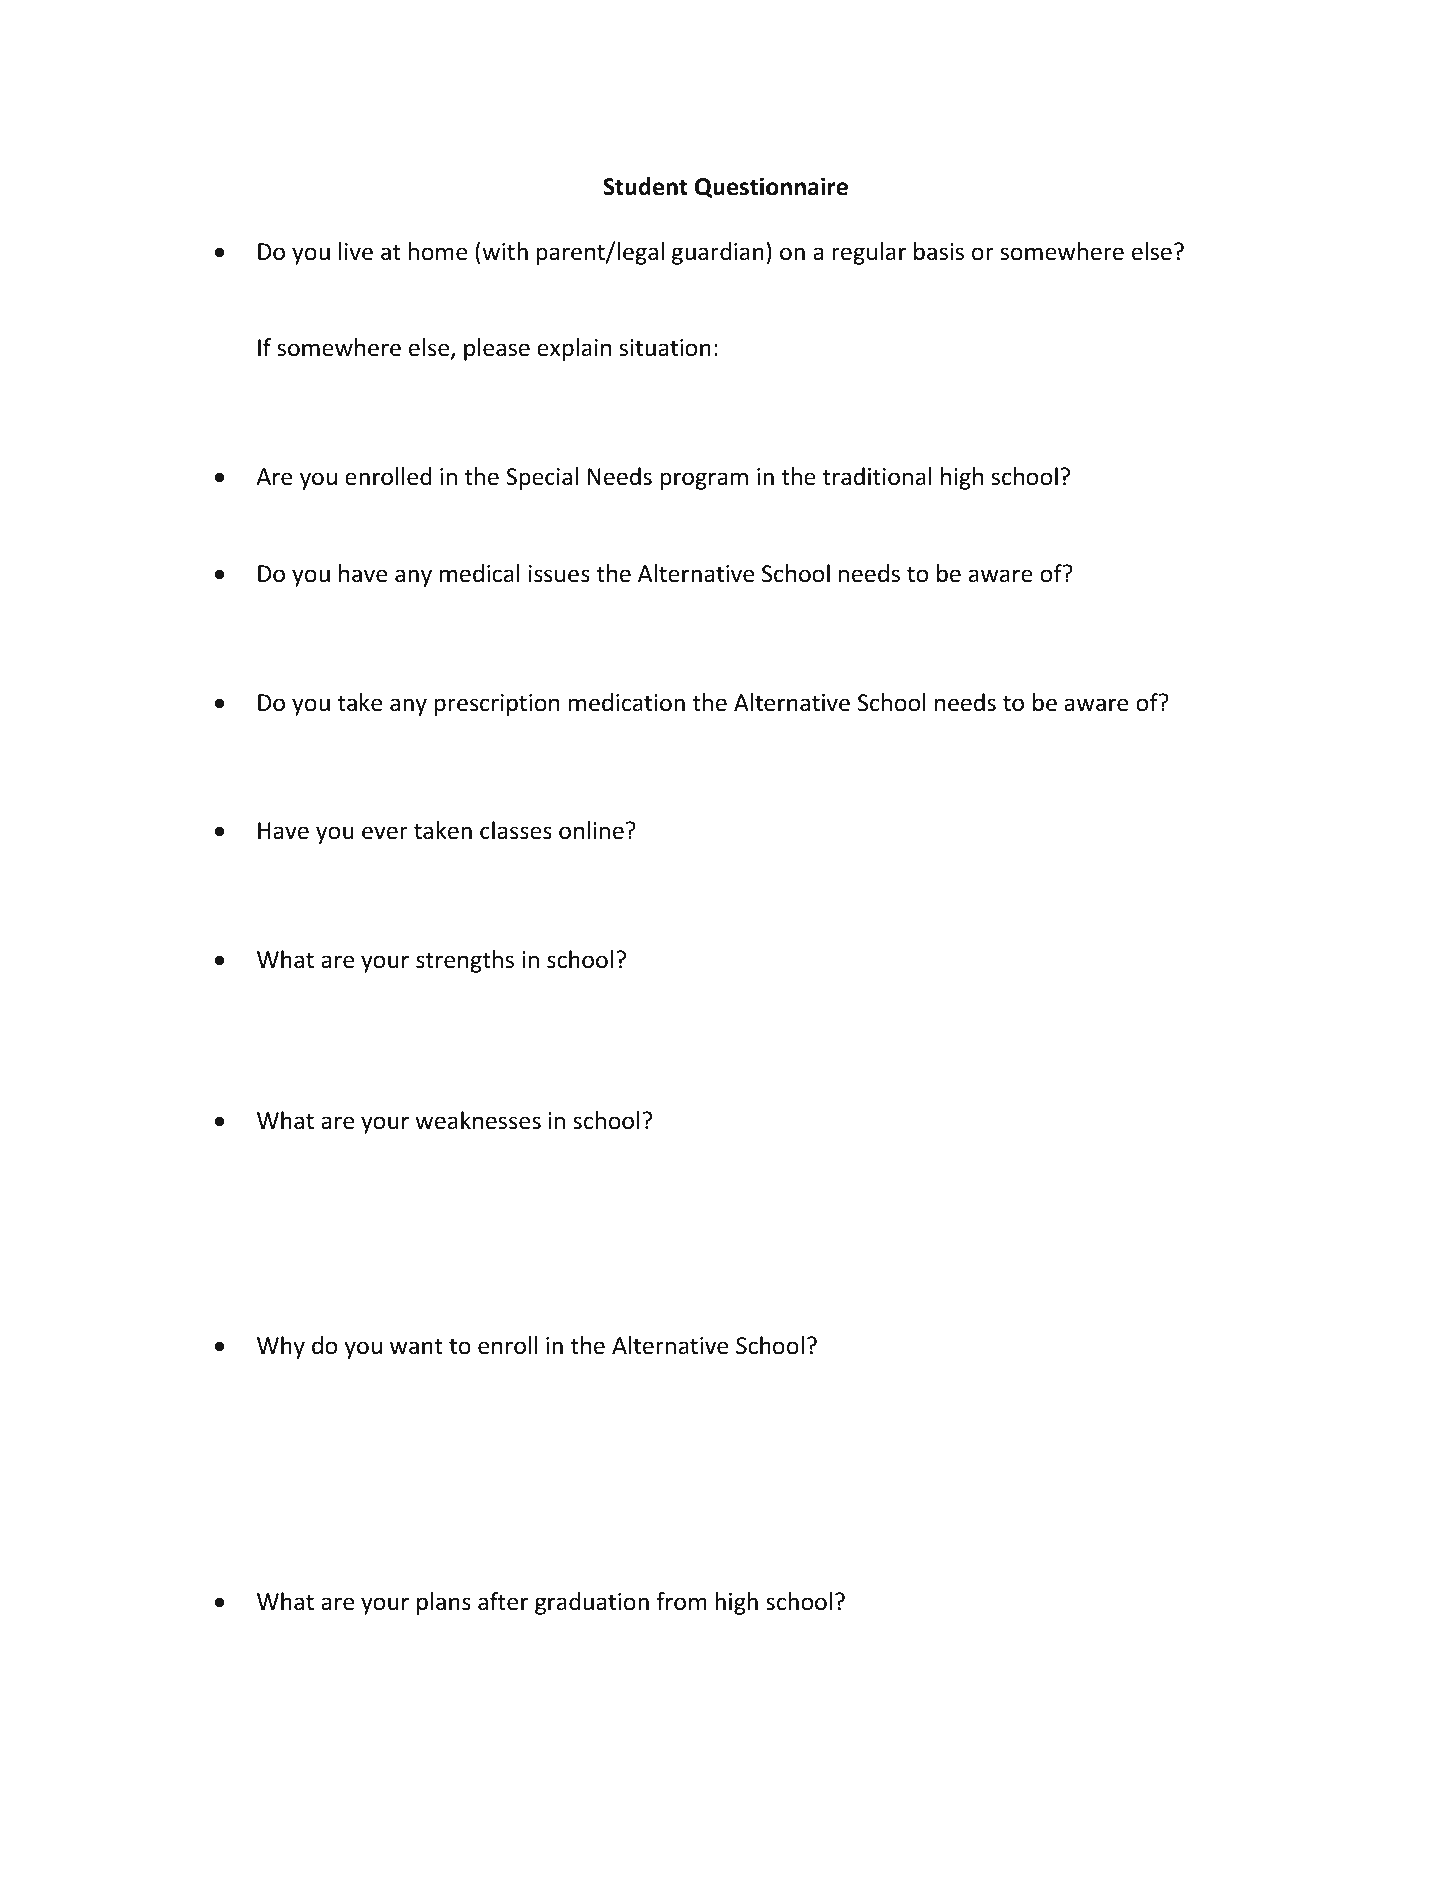 This screenshot has height=1880, width=1452. I want to click on weaknesses, so click(478, 1120).
